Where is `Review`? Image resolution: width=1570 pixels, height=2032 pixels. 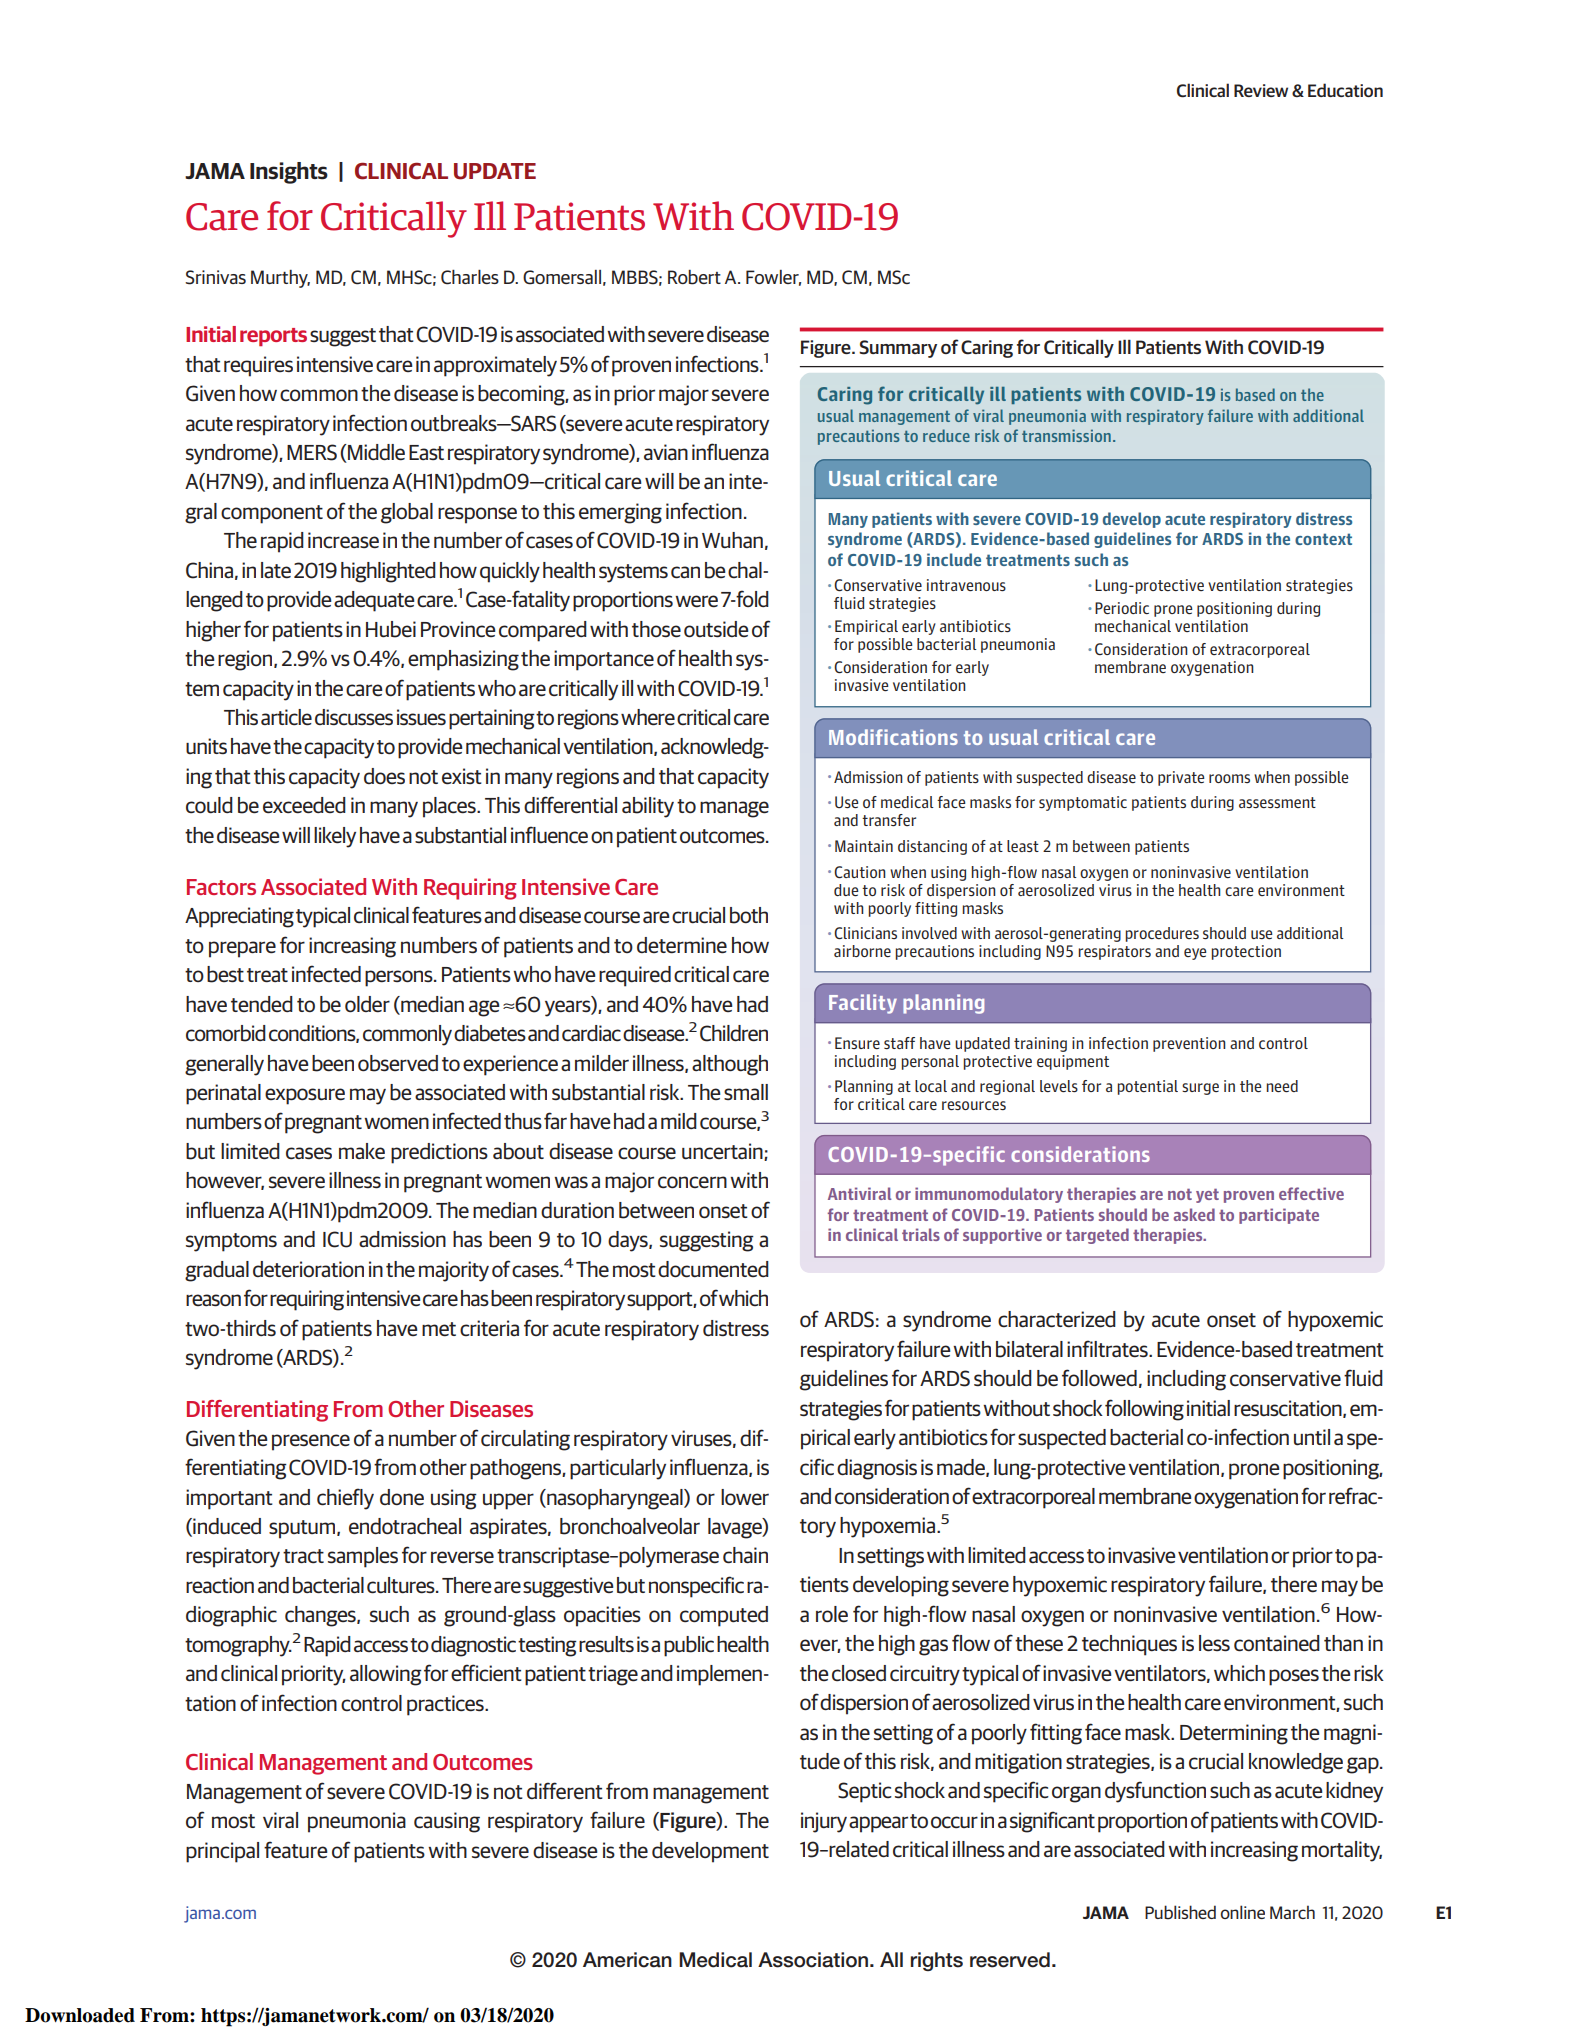 Review is located at coordinates (1261, 90).
